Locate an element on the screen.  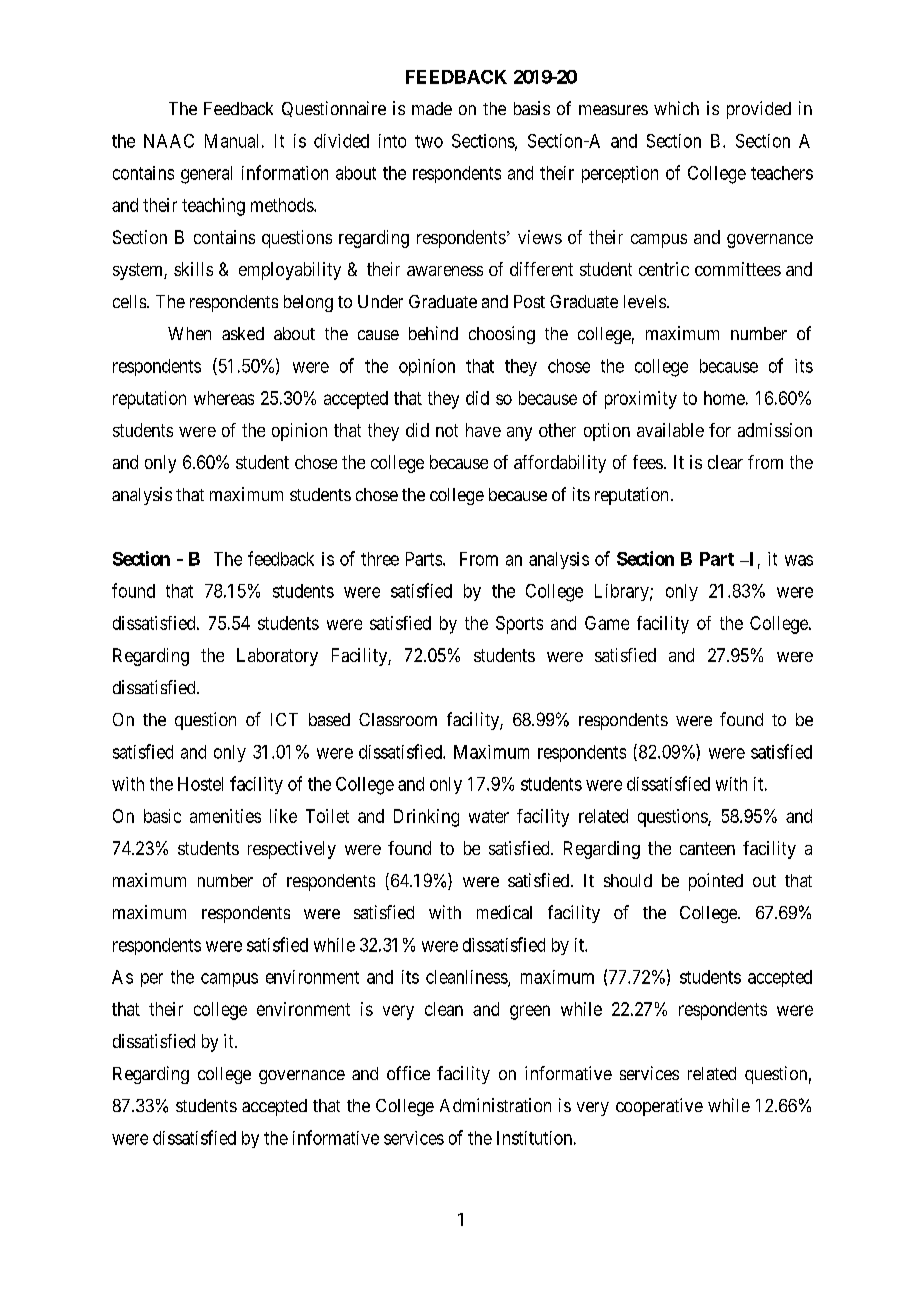
Administration is located at coordinates (495, 1105).
